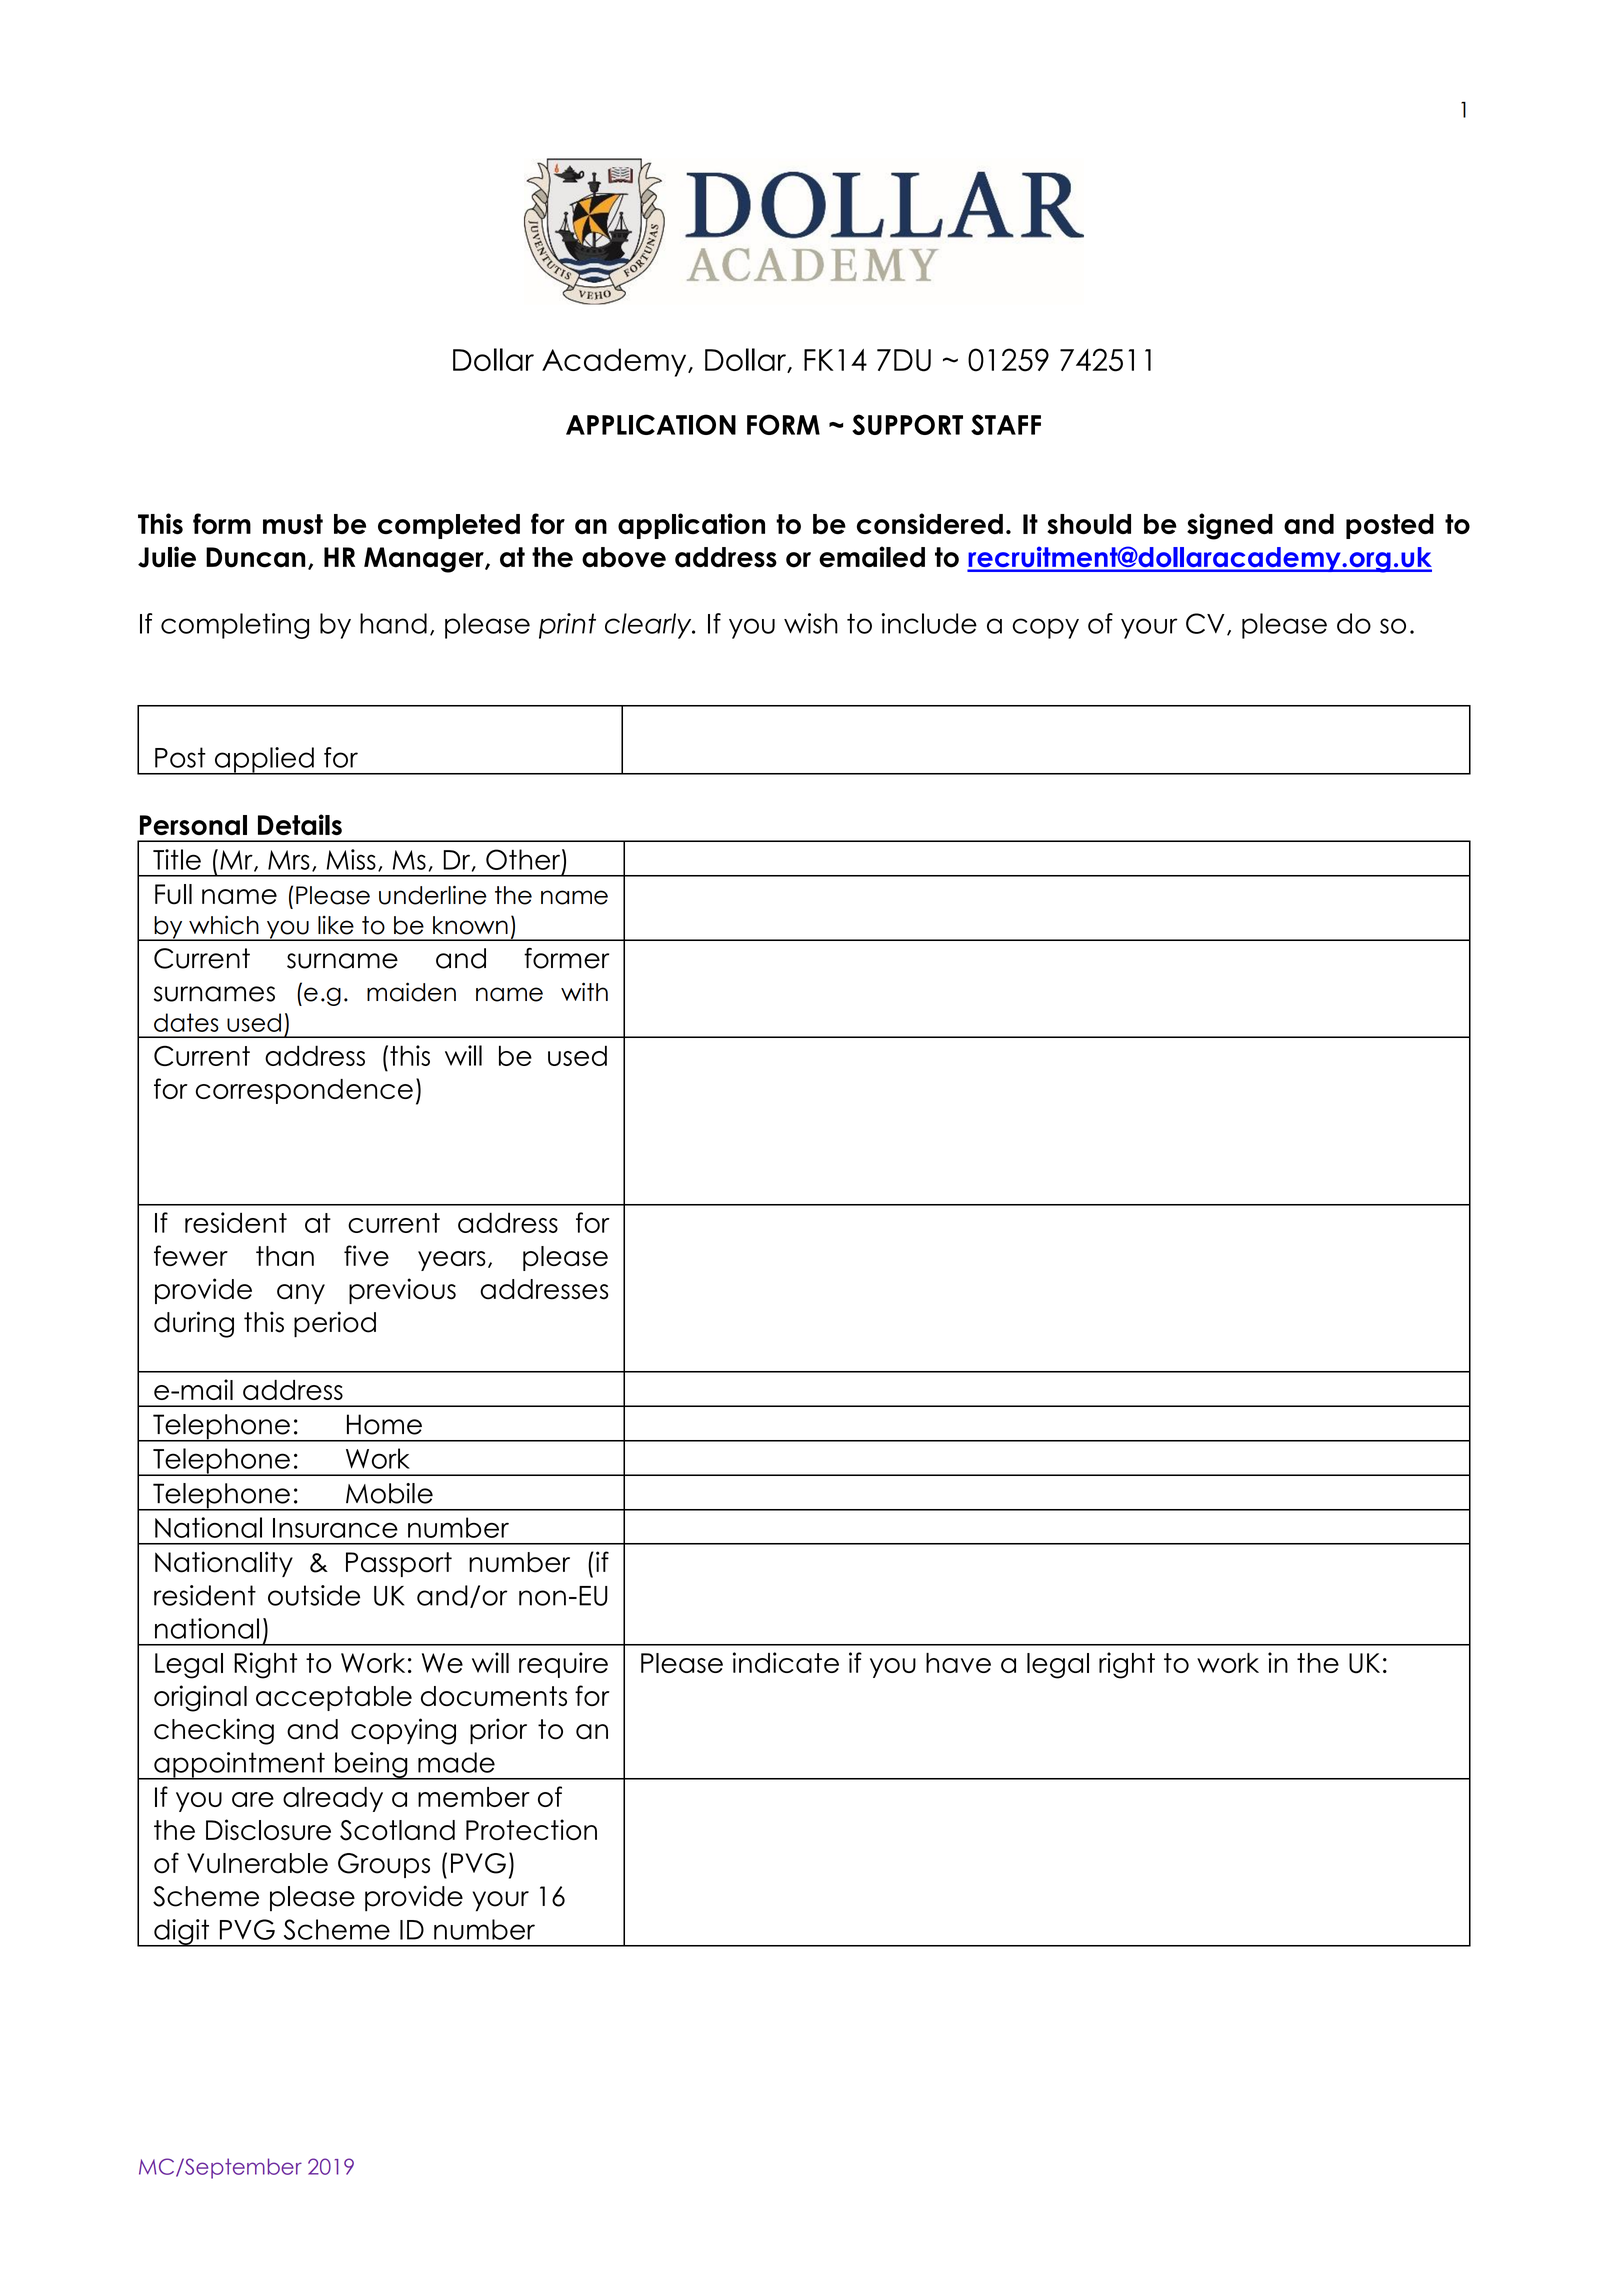  Describe the element at coordinates (389, 1493) in the document. I see `Mobile` at that location.
